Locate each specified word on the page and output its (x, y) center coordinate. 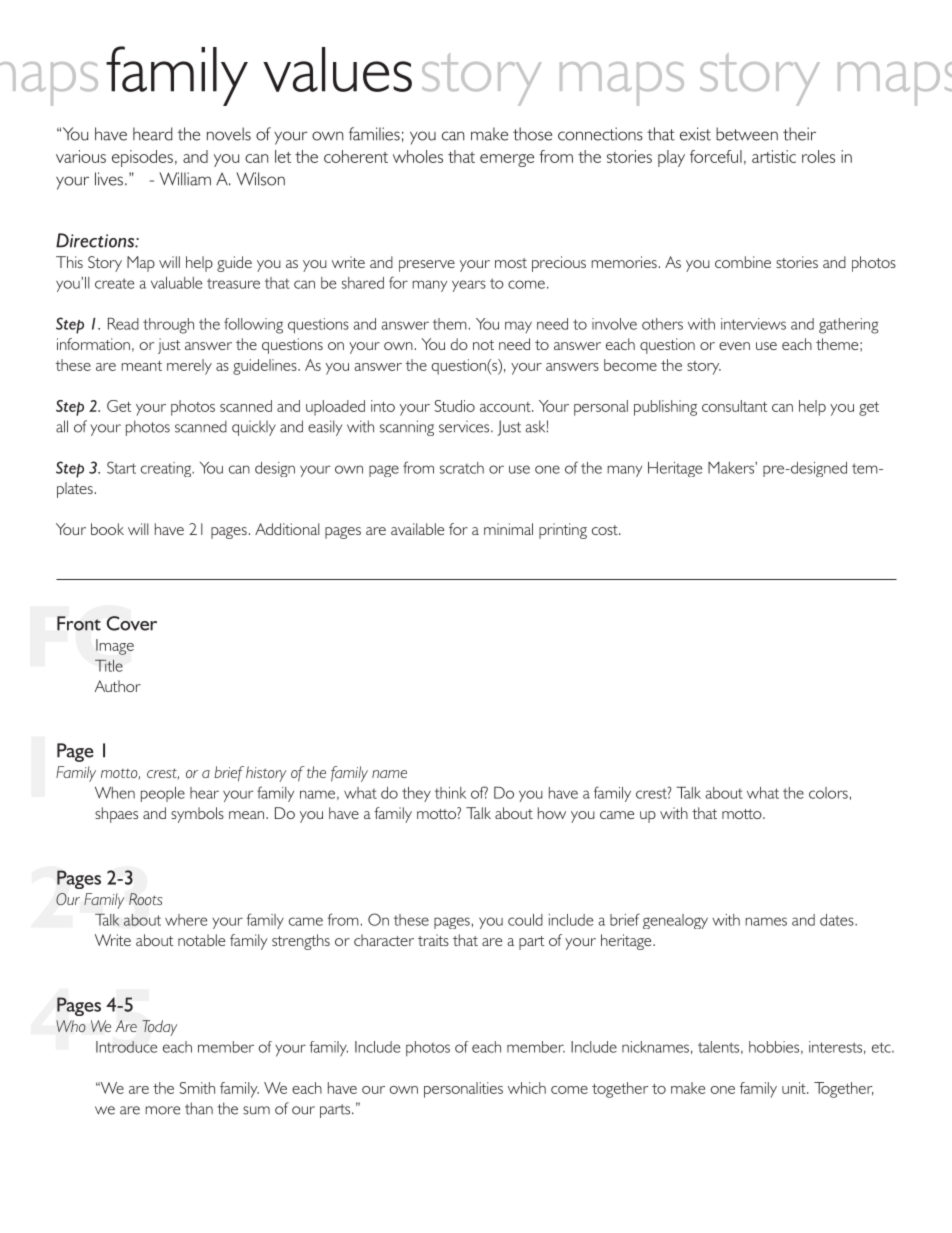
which (527, 1088)
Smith (197, 1088)
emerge (507, 160)
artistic (774, 156)
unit (795, 1088)
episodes (142, 158)
